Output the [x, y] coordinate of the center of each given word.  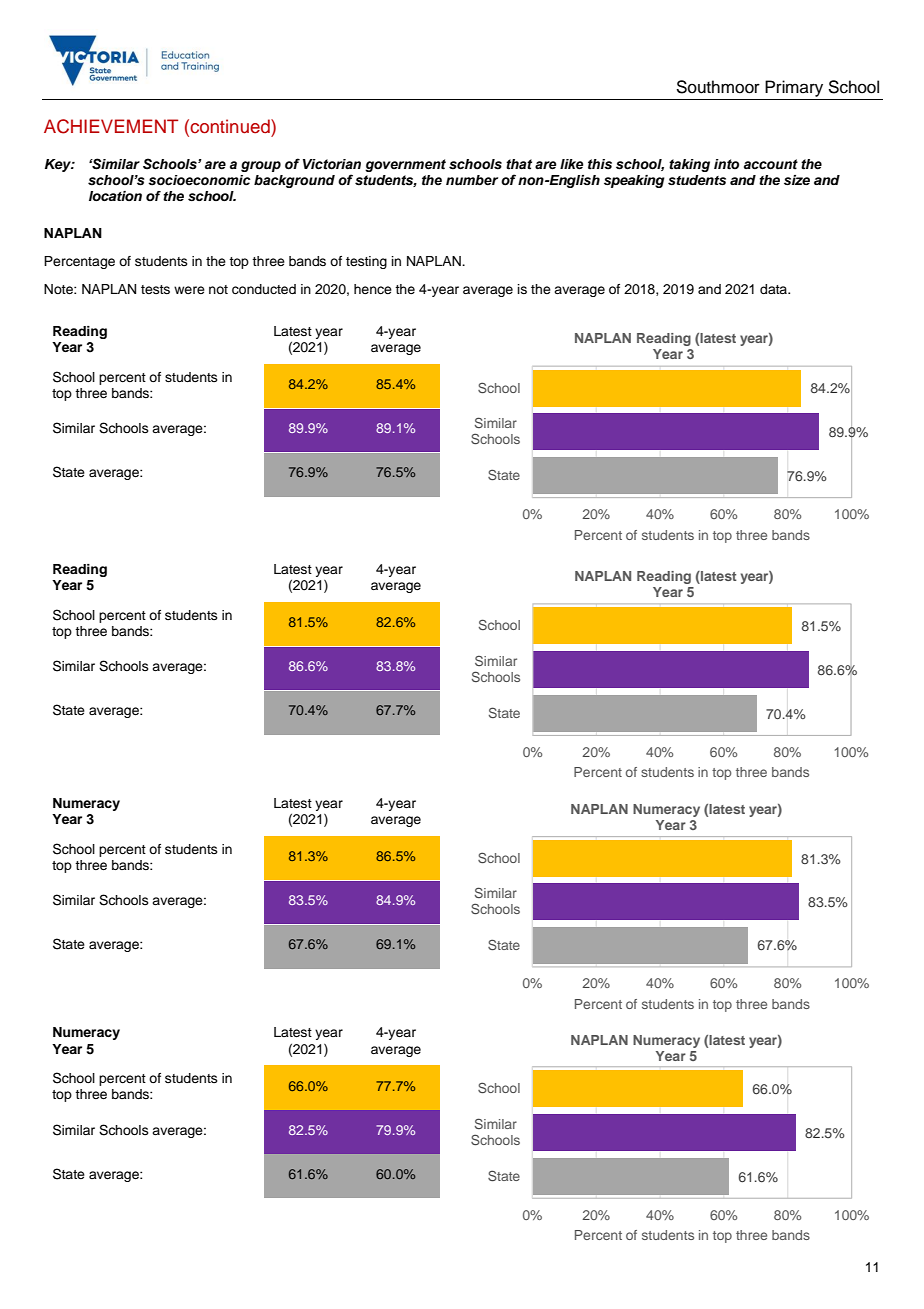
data [774, 289]
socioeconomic [199, 180]
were [189, 290]
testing [366, 262]
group [261, 166]
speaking [634, 181]
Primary [794, 88]
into [726, 164]
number [472, 180]
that [519, 164]
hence [373, 289]
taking [689, 165]
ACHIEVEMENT [111, 126]
